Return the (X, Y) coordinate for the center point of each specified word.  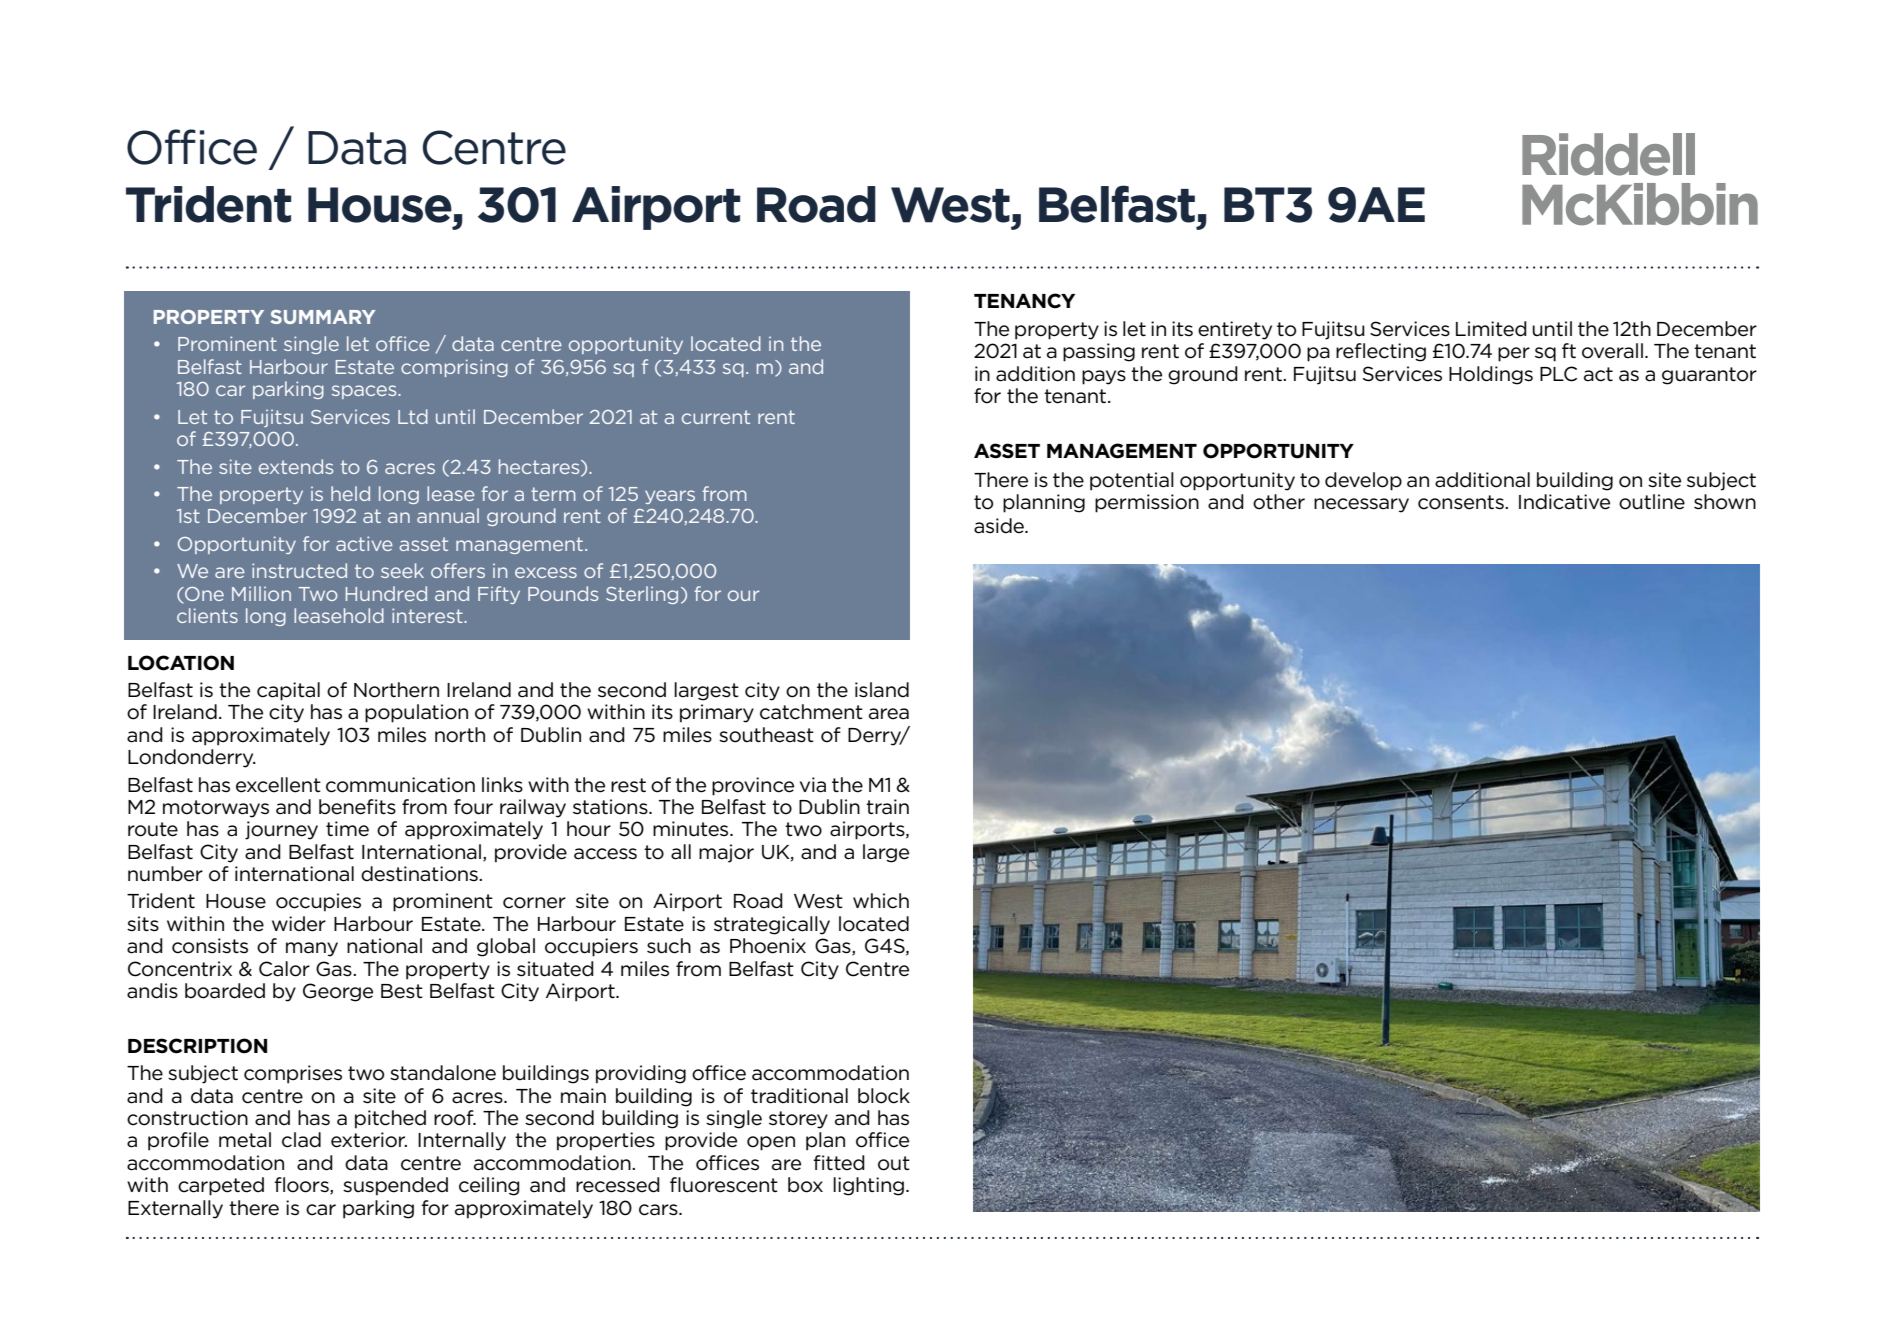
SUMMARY (323, 317)
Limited (1491, 329)
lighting (868, 1186)
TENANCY (1024, 301)
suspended (395, 1186)
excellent (278, 785)
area (889, 714)
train (887, 807)
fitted (839, 1163)
